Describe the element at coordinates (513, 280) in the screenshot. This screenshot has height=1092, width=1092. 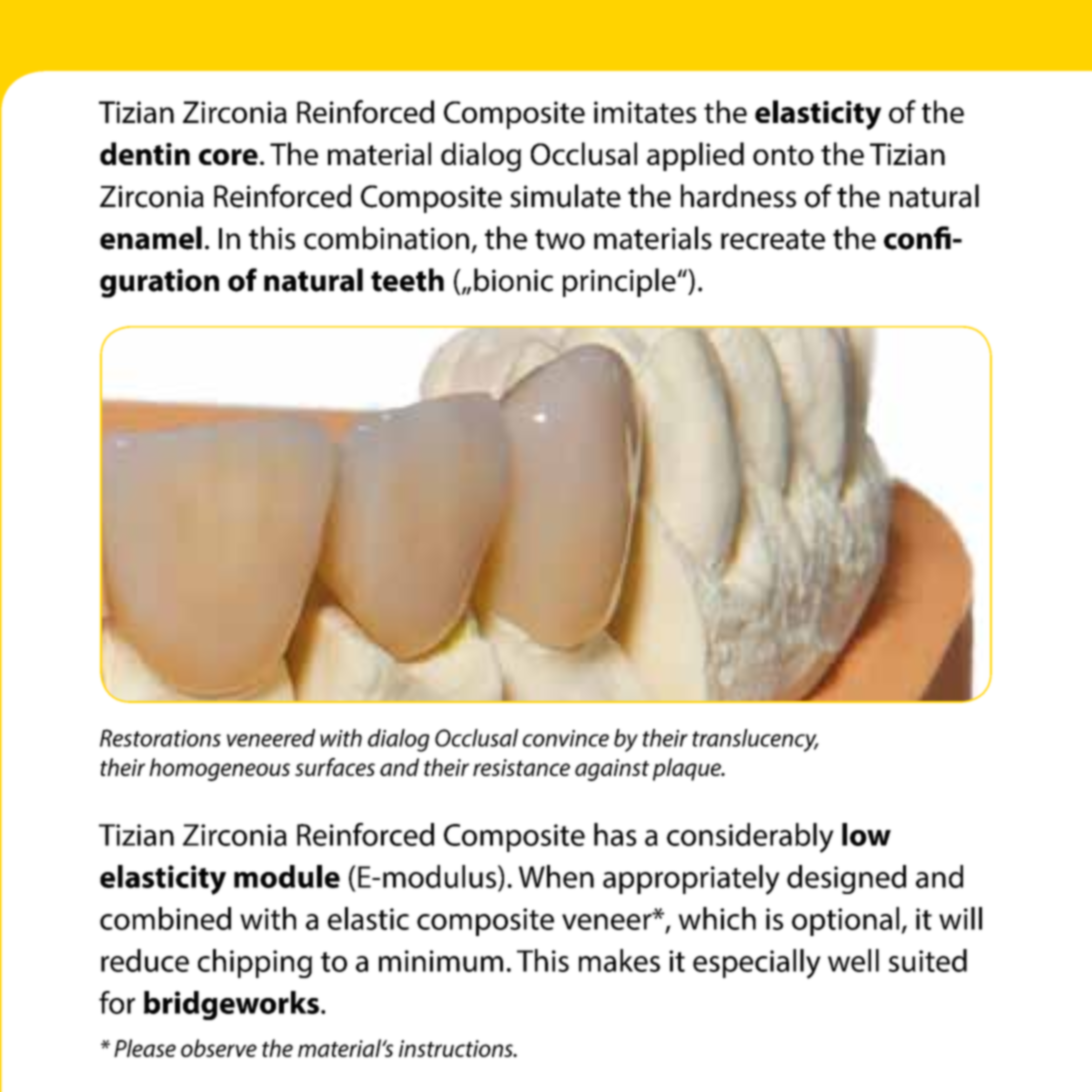
I see `bionic` at that location.
